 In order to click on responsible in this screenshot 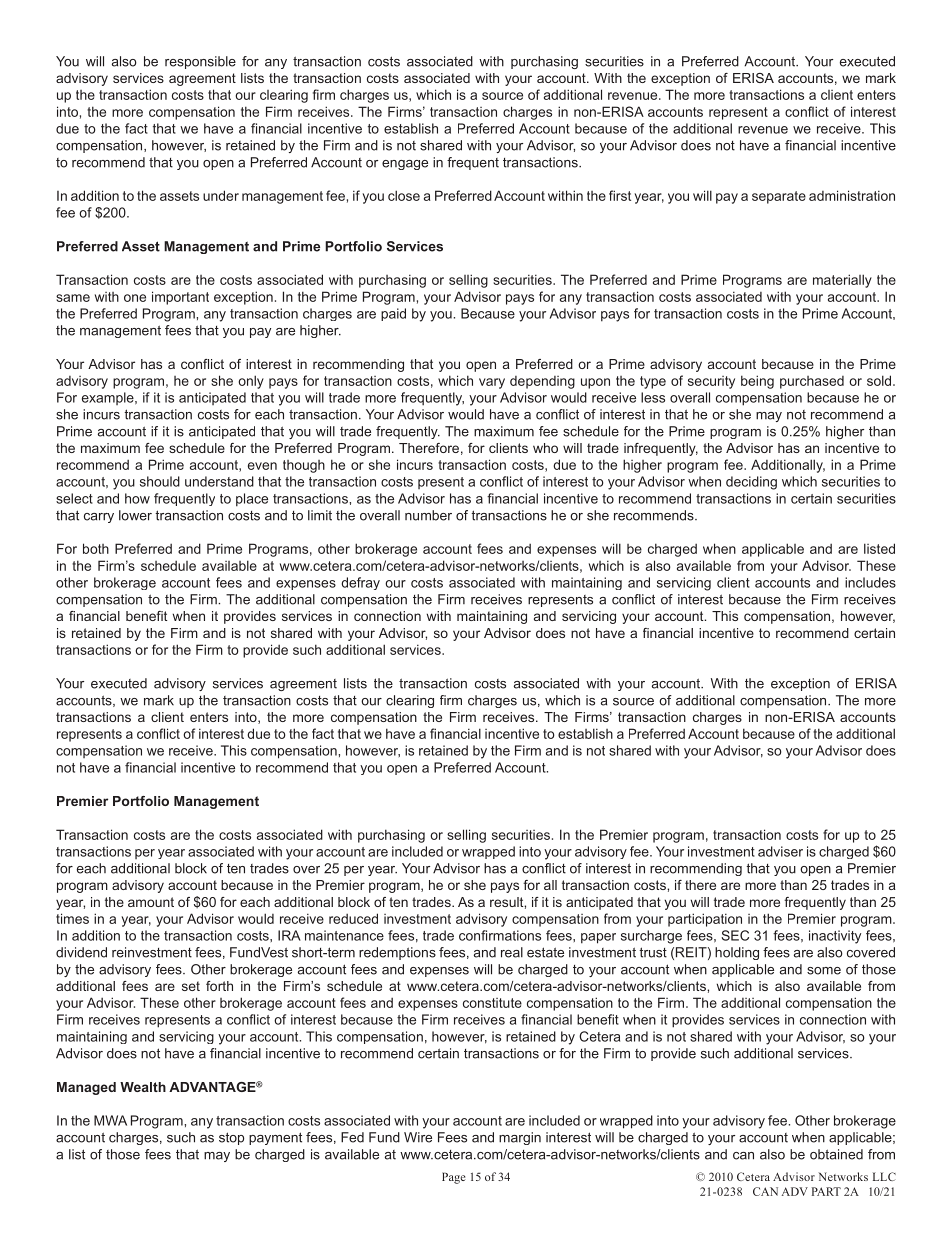, I will do `click(200, 62)`.
